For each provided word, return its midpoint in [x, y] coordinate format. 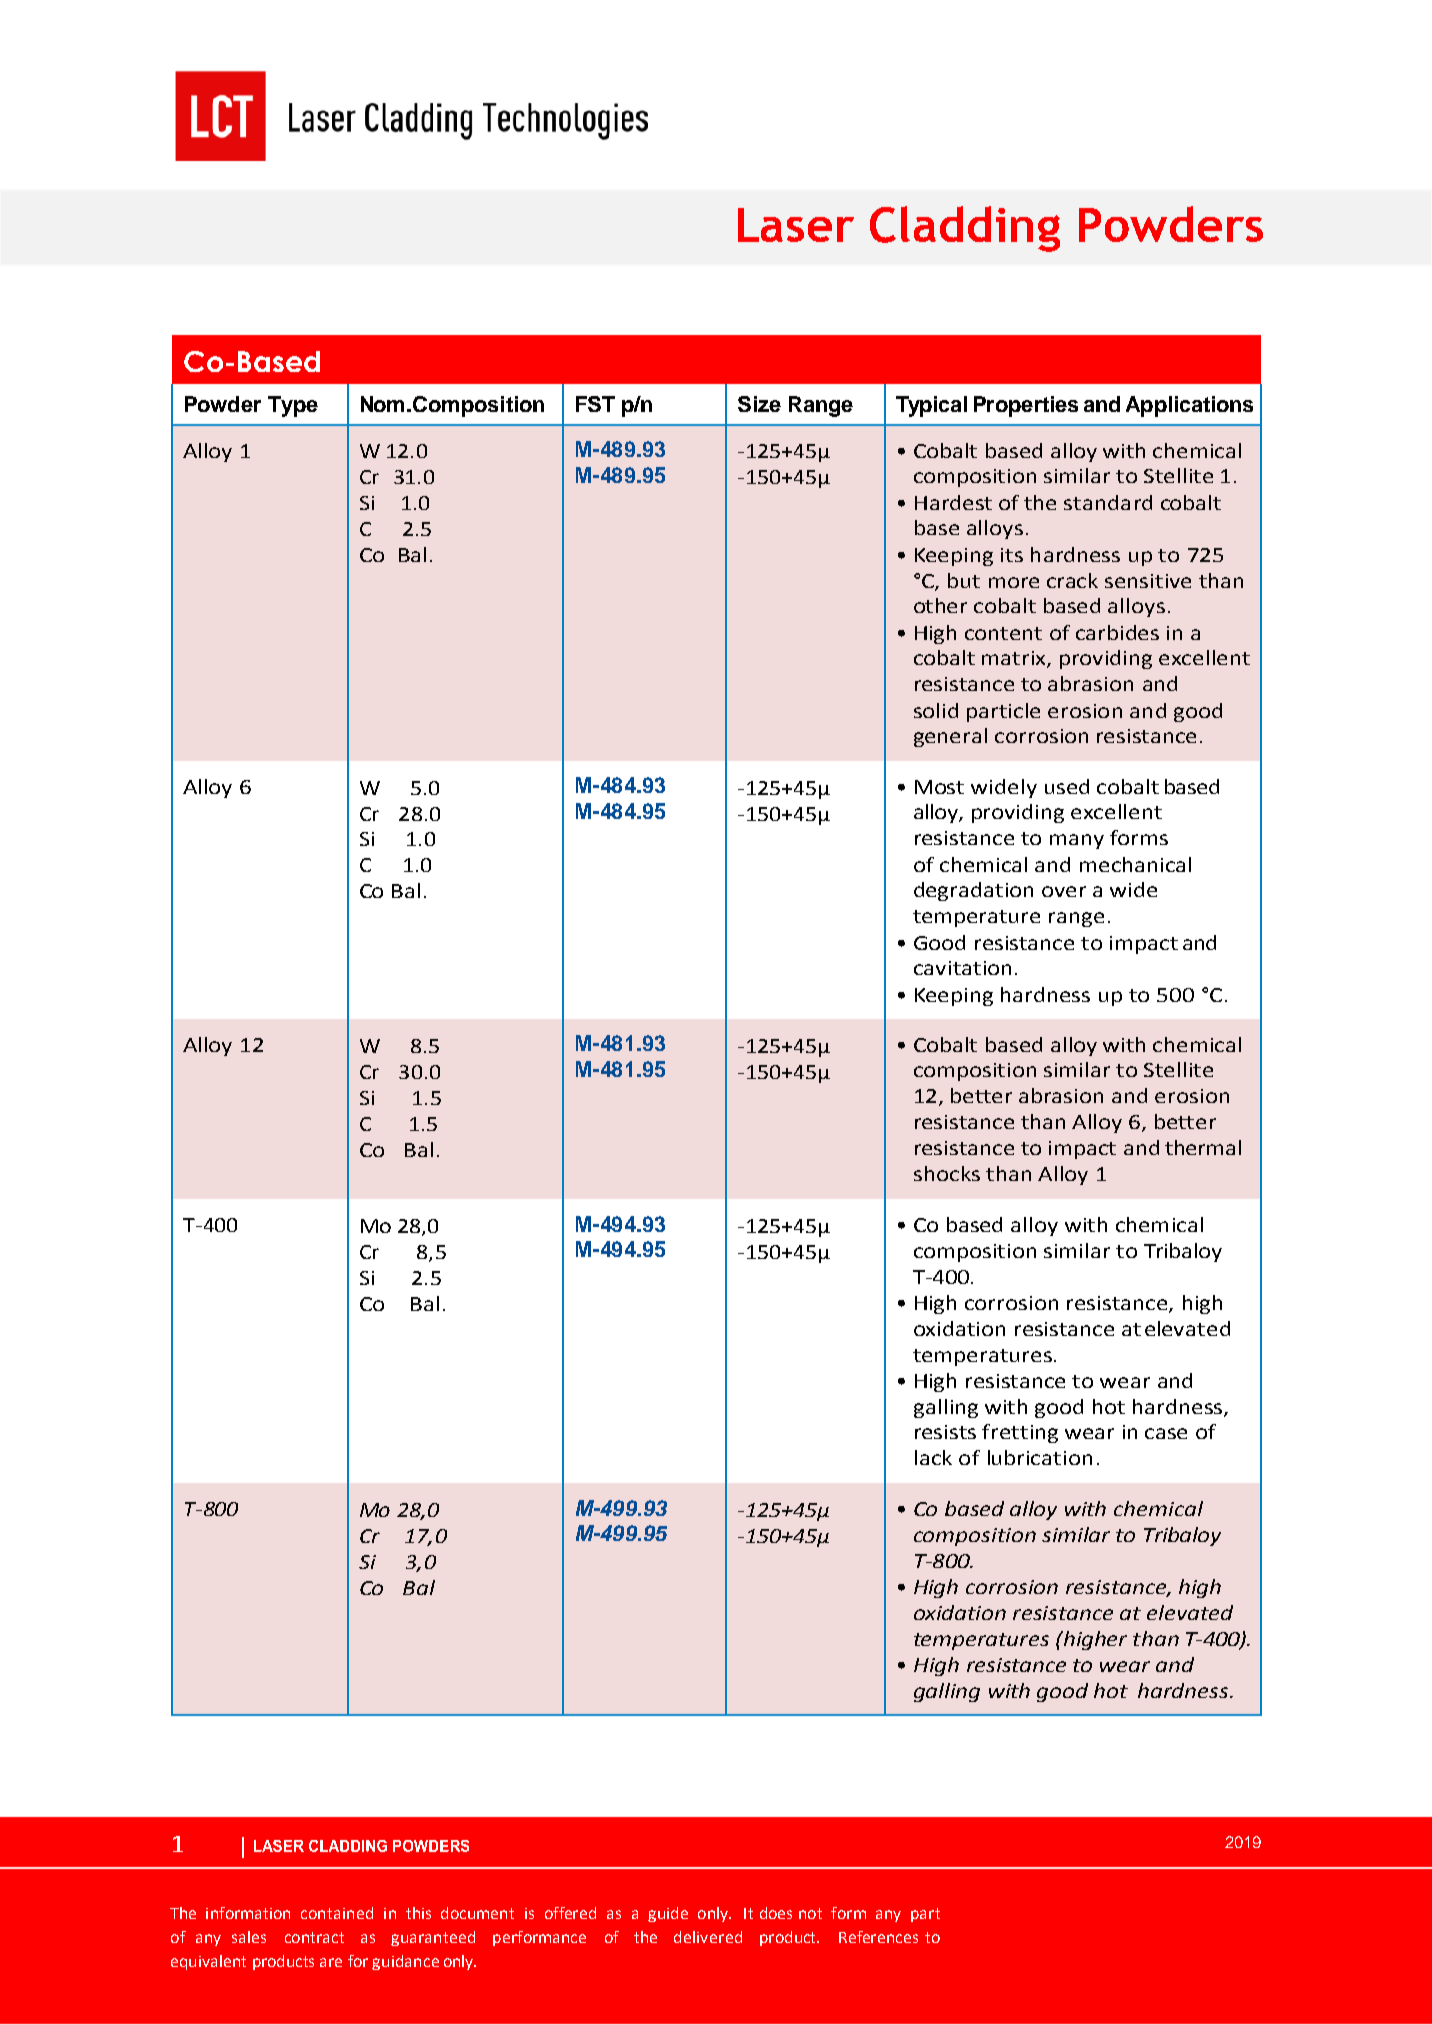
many [1077, 841]
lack [933, 1457]
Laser [796, 225]
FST [595, 404]
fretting [1020, 1433]
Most [939, 787]
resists [945, 1432]
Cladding [965, 229]
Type [293, 406]
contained [337, 1913]
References [878, 1937]
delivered [708, 1937]
